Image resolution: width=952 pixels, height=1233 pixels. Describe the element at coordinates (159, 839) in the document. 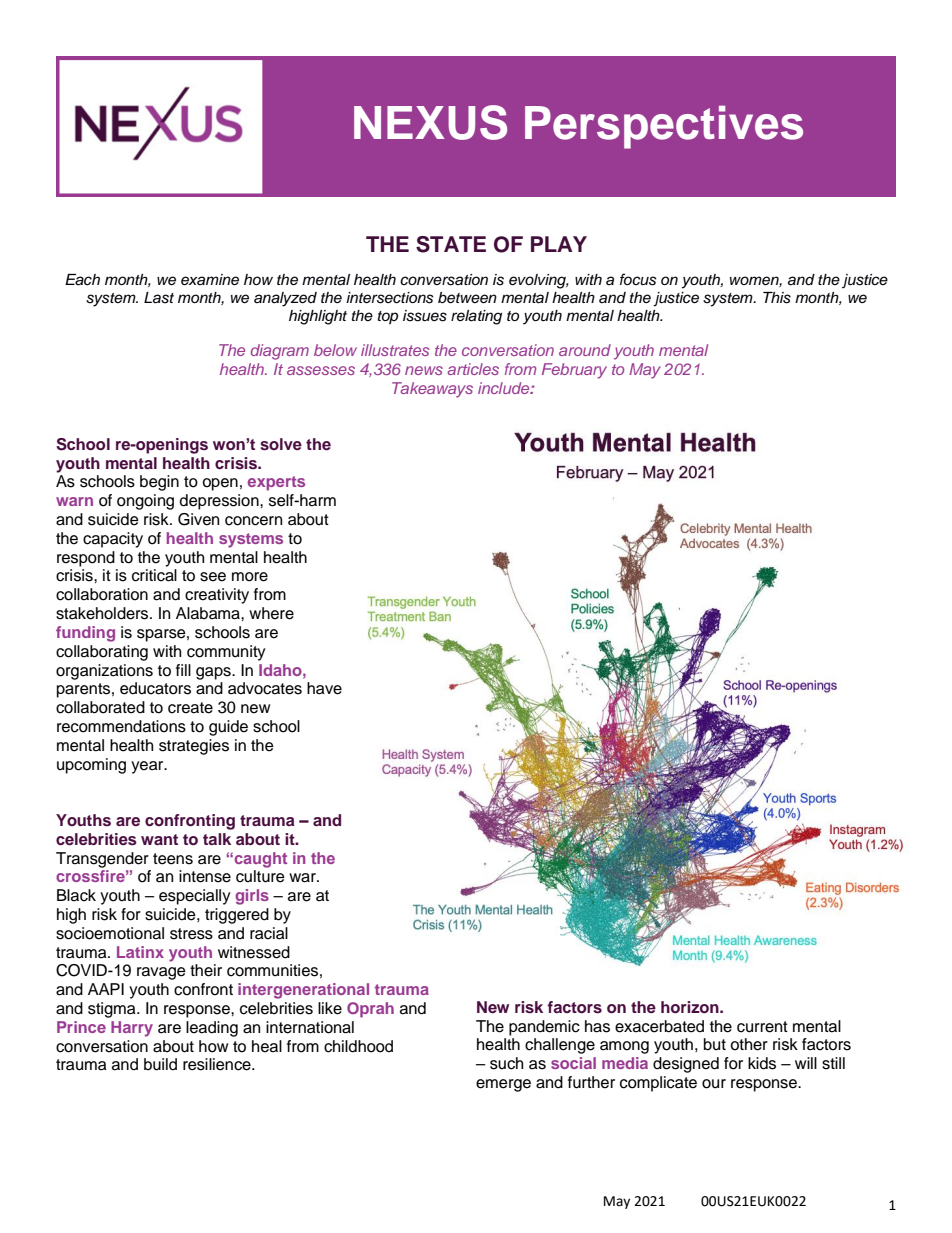

I see `want` at that location.
